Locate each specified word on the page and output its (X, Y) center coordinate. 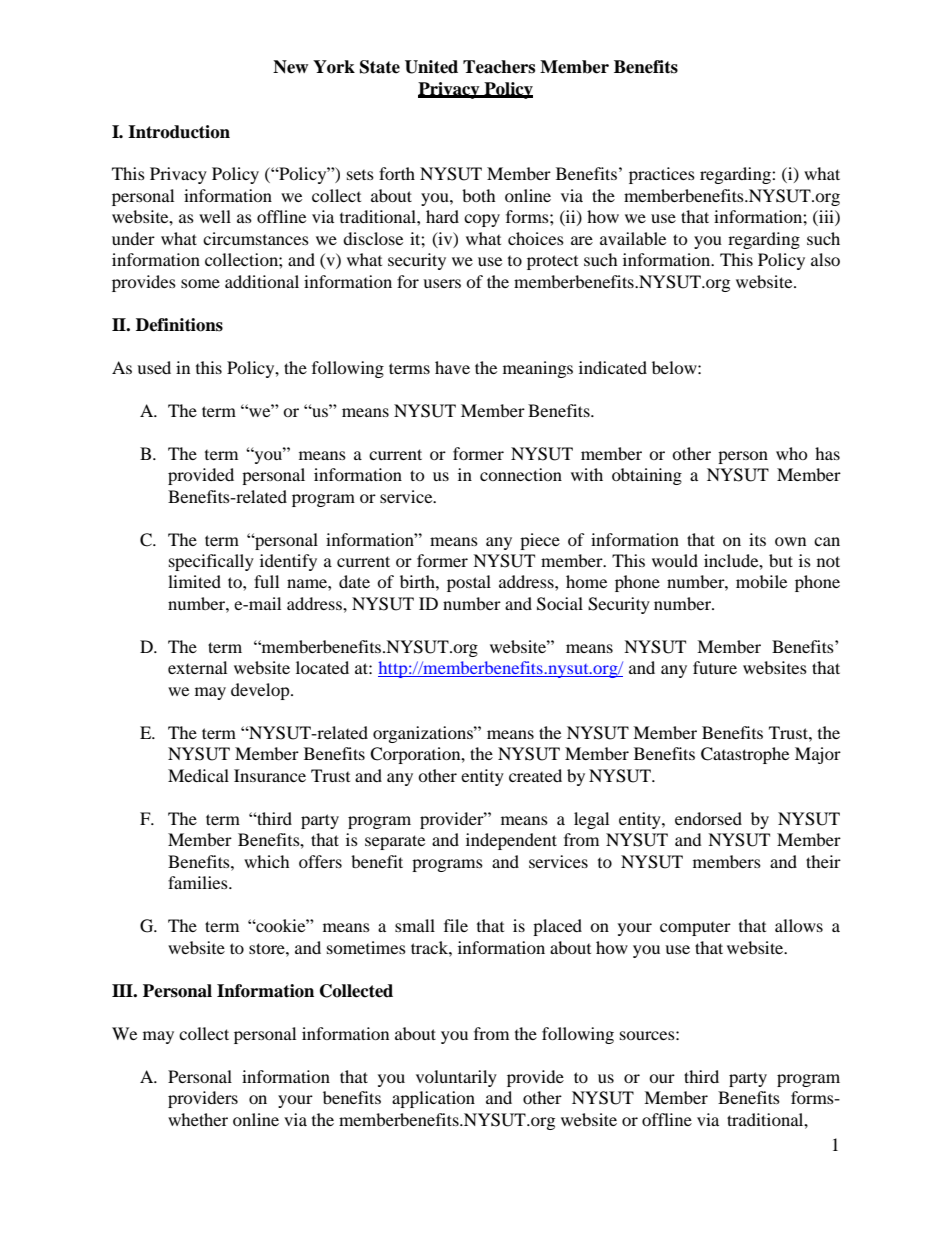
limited (194, 581)
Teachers (499, 67)
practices (662, 175)
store (268, 948)
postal (469, 583)
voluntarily (456, 1078)
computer (695, 929)
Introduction (179, 132)
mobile (761, 581)
